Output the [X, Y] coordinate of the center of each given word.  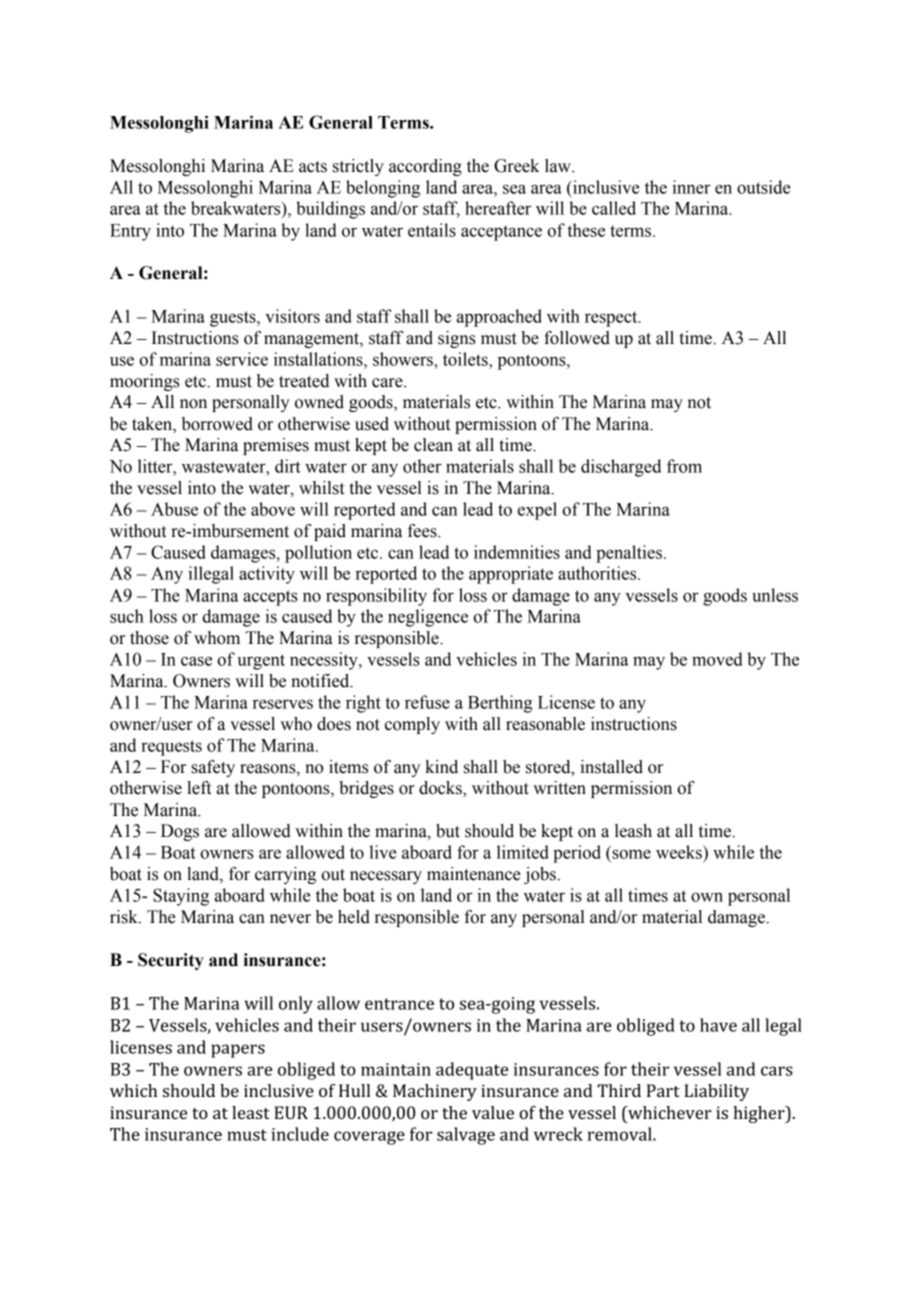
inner [691, 187]
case [196, 661]
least [251, 1112]
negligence [428, 618]
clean [433, 445]
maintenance [473, 874]
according [425, 167]
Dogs [180, 832]
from [684, 466]
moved [717, 659]
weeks [680, 852]
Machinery [435, 1092]
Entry [130, 232]
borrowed [217, 424]
